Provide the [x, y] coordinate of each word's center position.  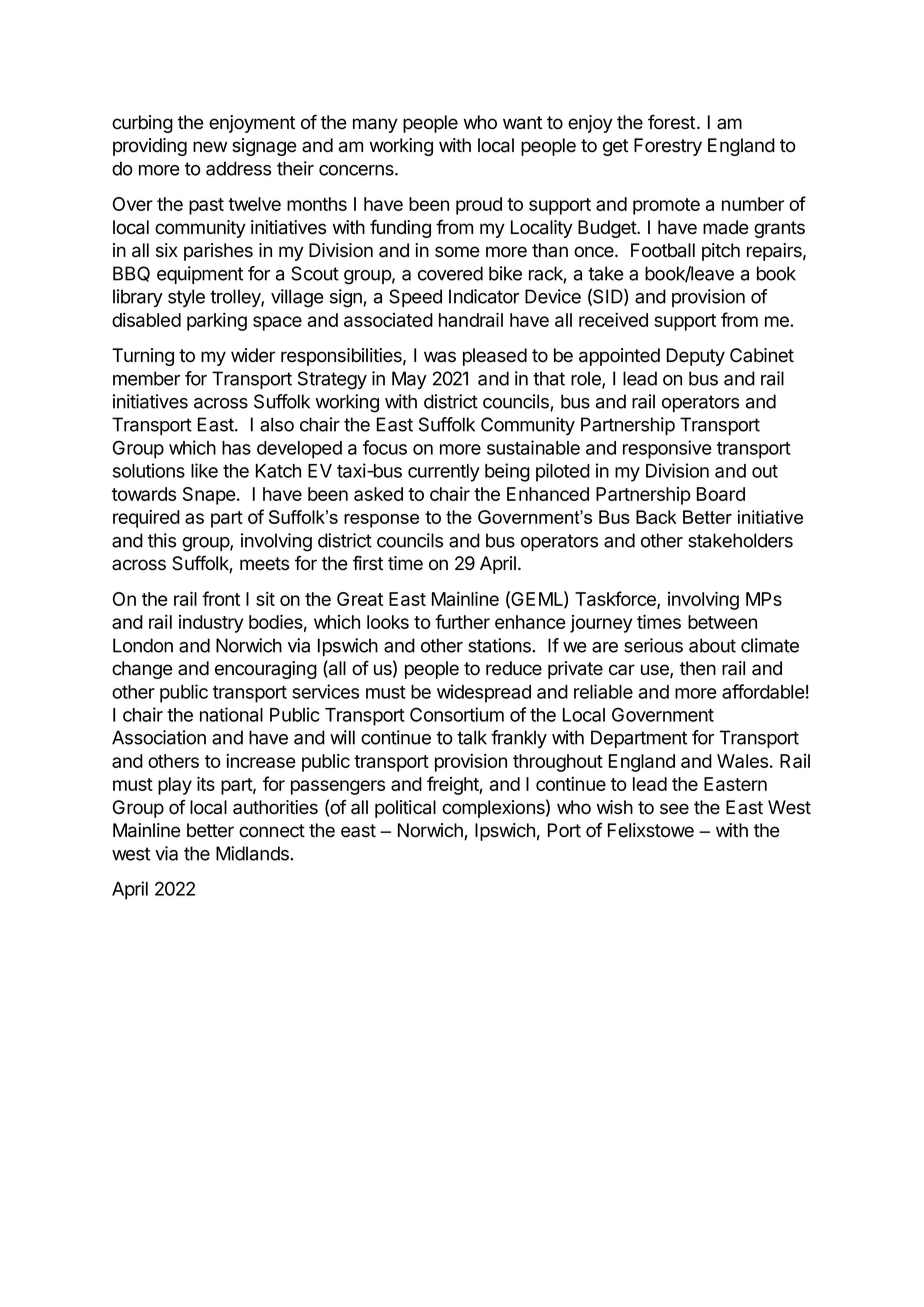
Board [721, 494]
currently [444, 473]
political [405, 809]
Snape [209, 496]
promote [666, 206]
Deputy [696, 357]
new [210, 147]
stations [500, 645]
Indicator [484, 296]
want [522, 123]
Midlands [253, 853]
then [698, 668]
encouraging [266, 670]
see [674, 809]
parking [217, 322]
